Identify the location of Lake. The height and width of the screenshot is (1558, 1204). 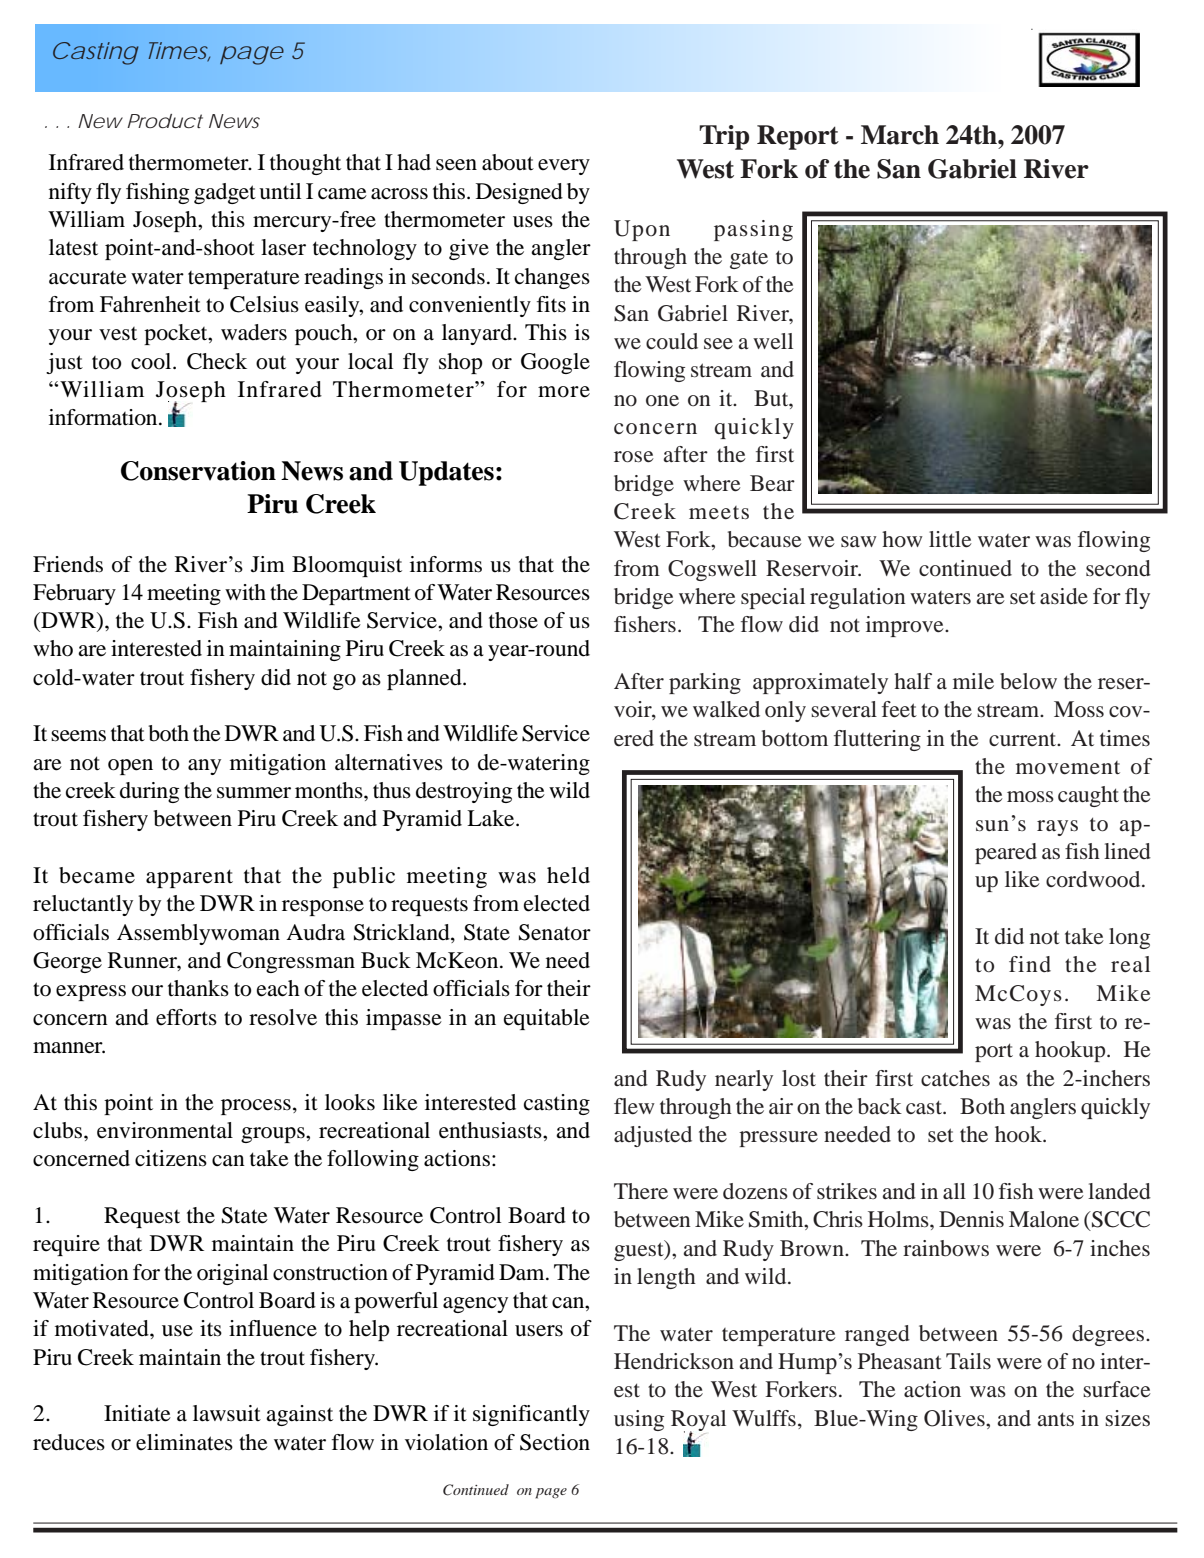
(492, 818).
